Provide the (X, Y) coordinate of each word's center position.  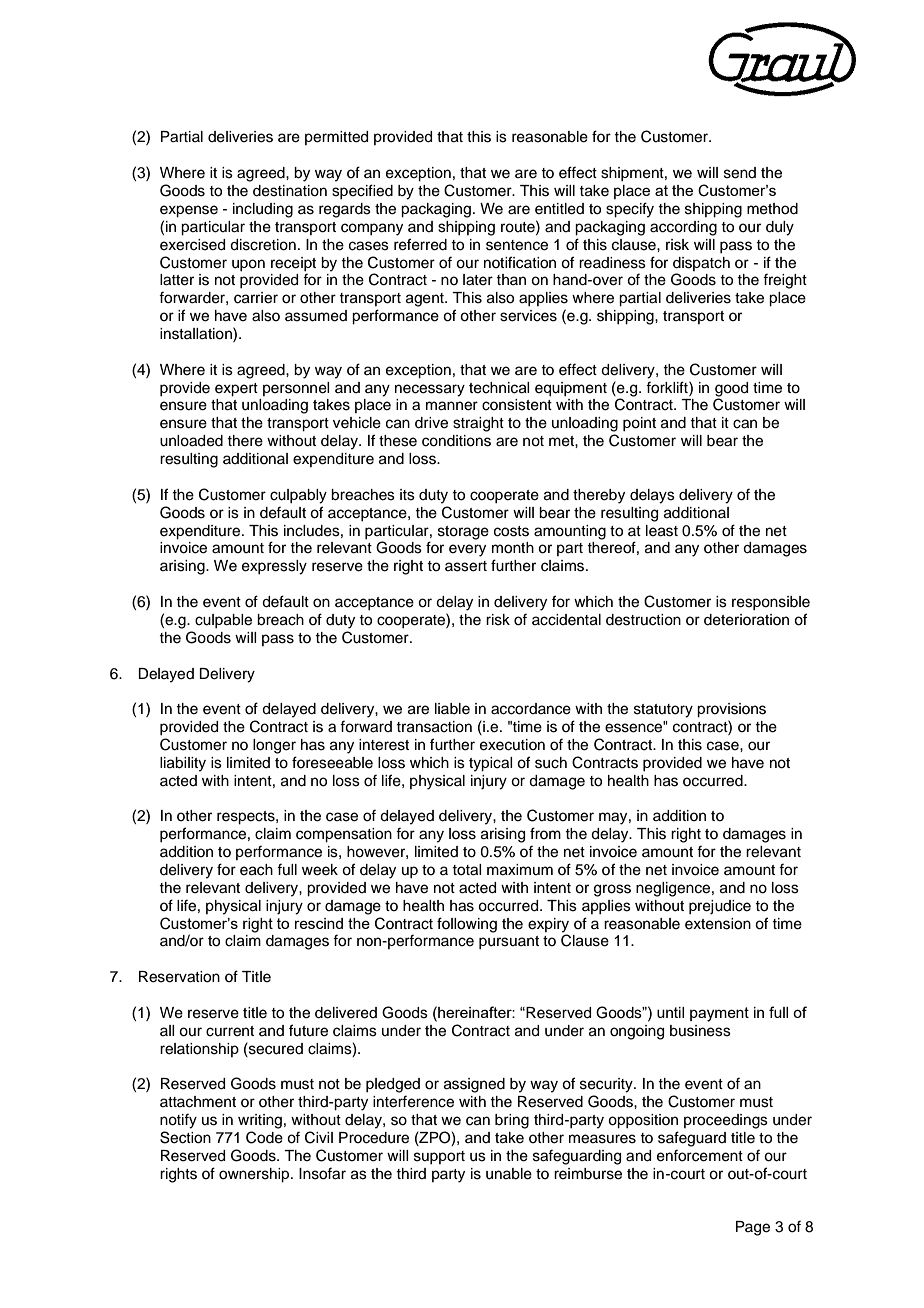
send (740, 173)
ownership (255, 1175)
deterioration (746, 620)
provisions (731, 710)
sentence (517, 245)
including (263, 210)
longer (274, 746)
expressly (274, 567)
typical (490, 764)
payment (719, 1014)
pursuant (509, 942)
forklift (668, 387)
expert (236, 390)
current (230, 1031)
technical (499, 388)
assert (466, 566)
